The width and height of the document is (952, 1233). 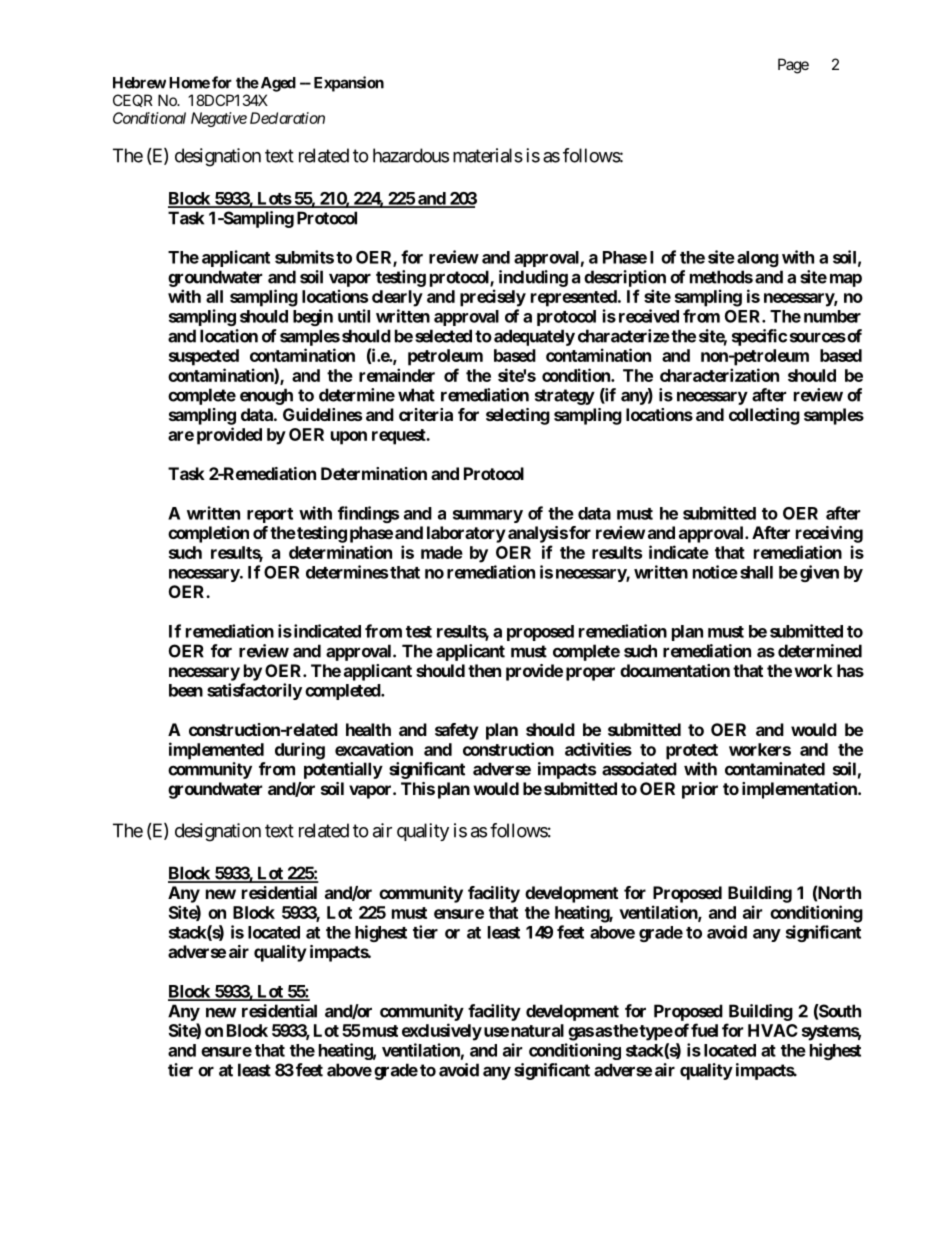 What do you see at coordinates (426, 414) in the document?
I see `criteria` at bounding box center [426, 414].
